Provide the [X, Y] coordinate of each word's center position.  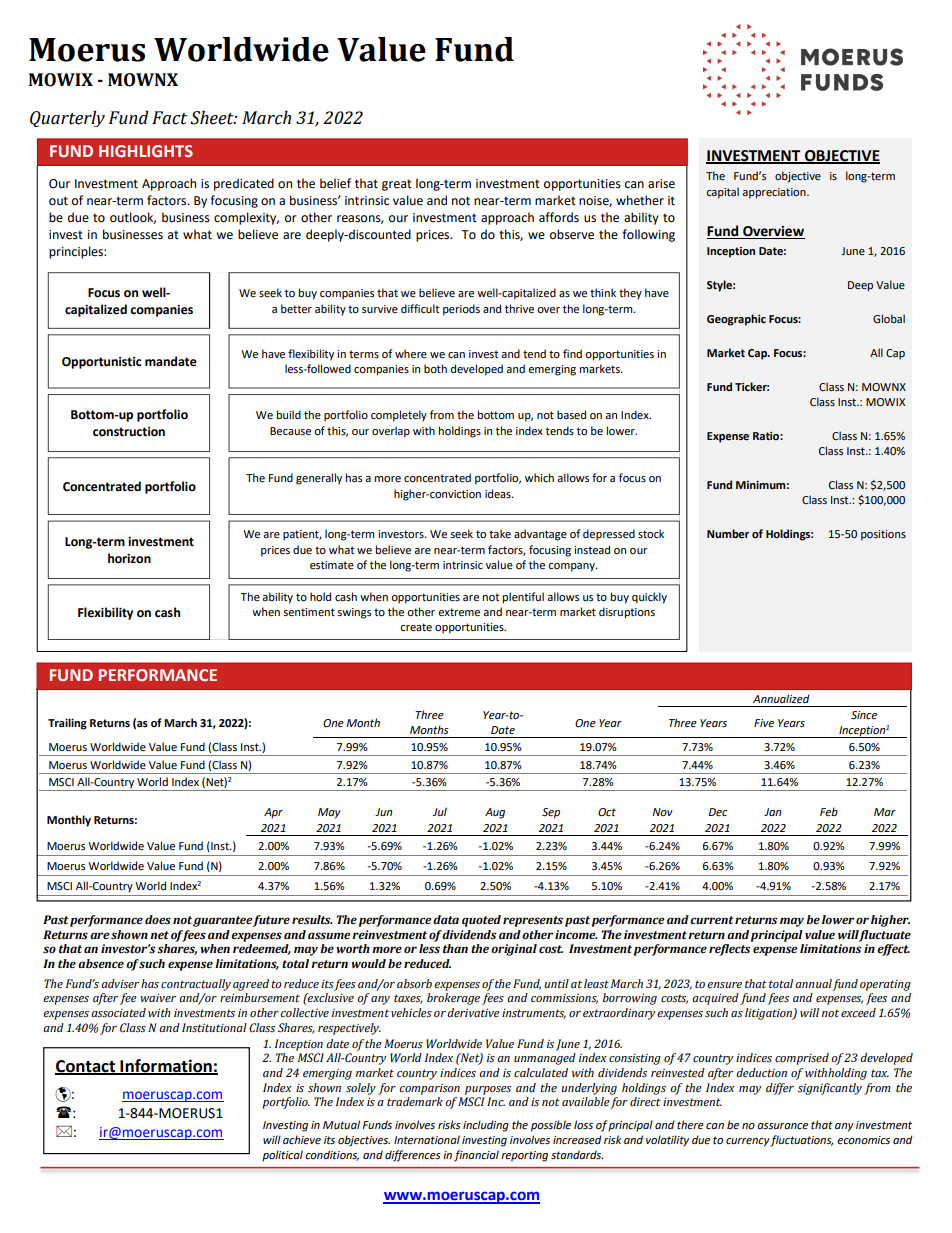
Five [764, 723]
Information [166, 1066]
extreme [459, 612]
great [397, 185]
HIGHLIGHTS [146, 151]
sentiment [309, 612]
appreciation [775, 193]
